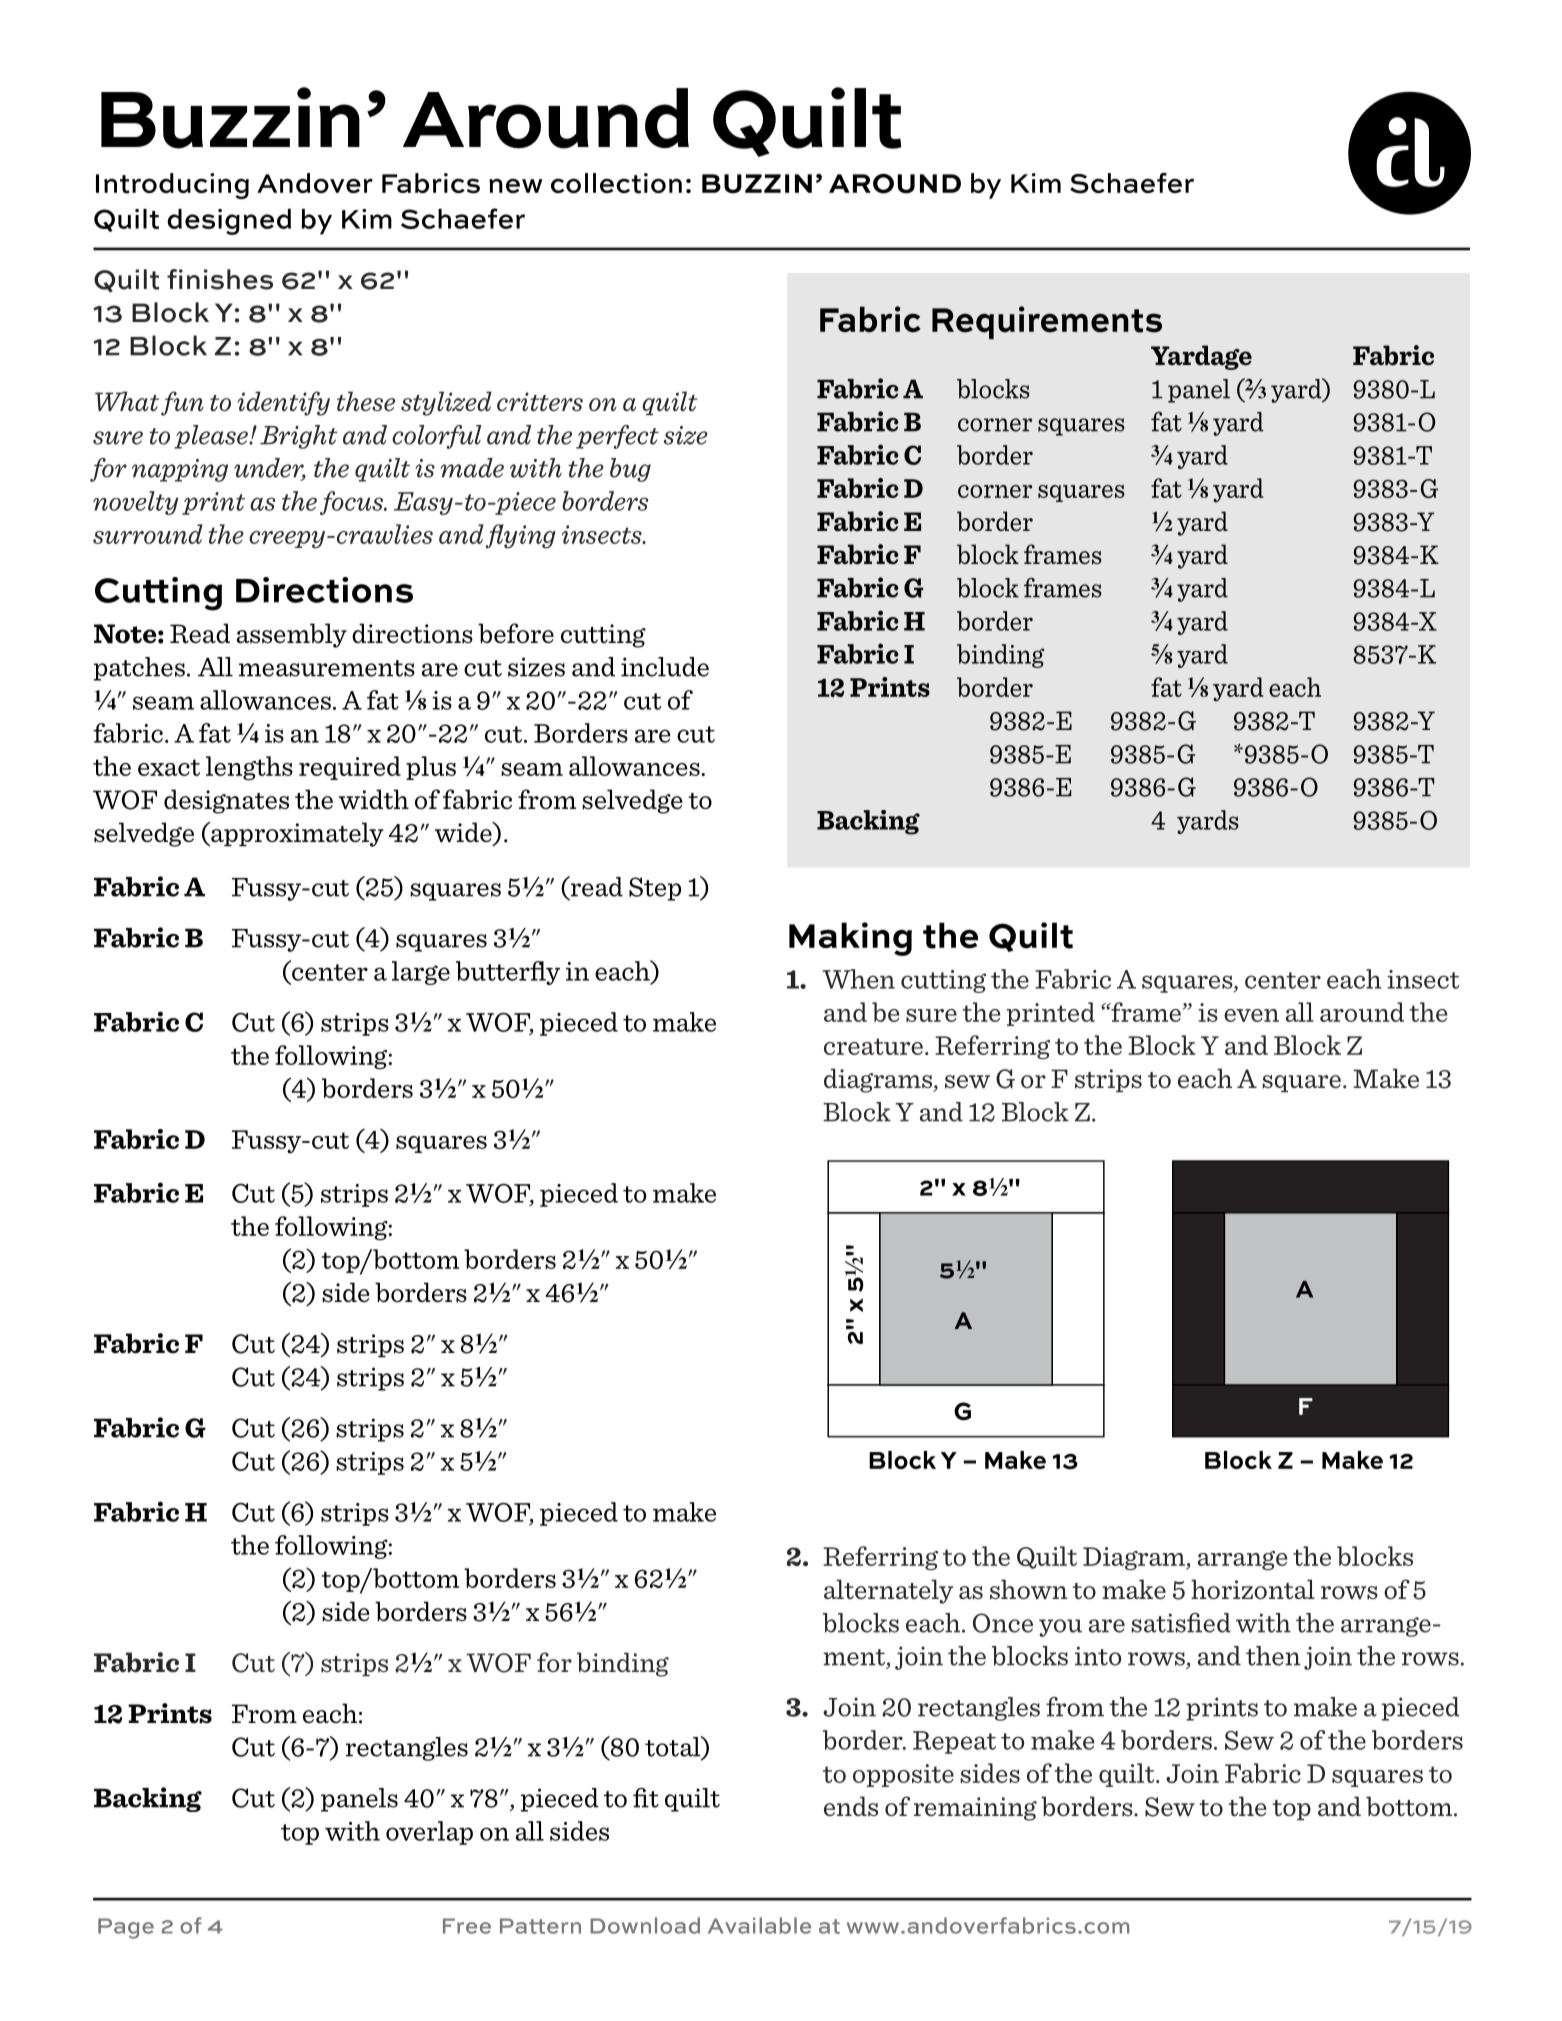 The height and width of the screenshot is (2021, 1562). Describe the element at coordinates (850, 939) in the screenshot. I see `Making` at that location.
